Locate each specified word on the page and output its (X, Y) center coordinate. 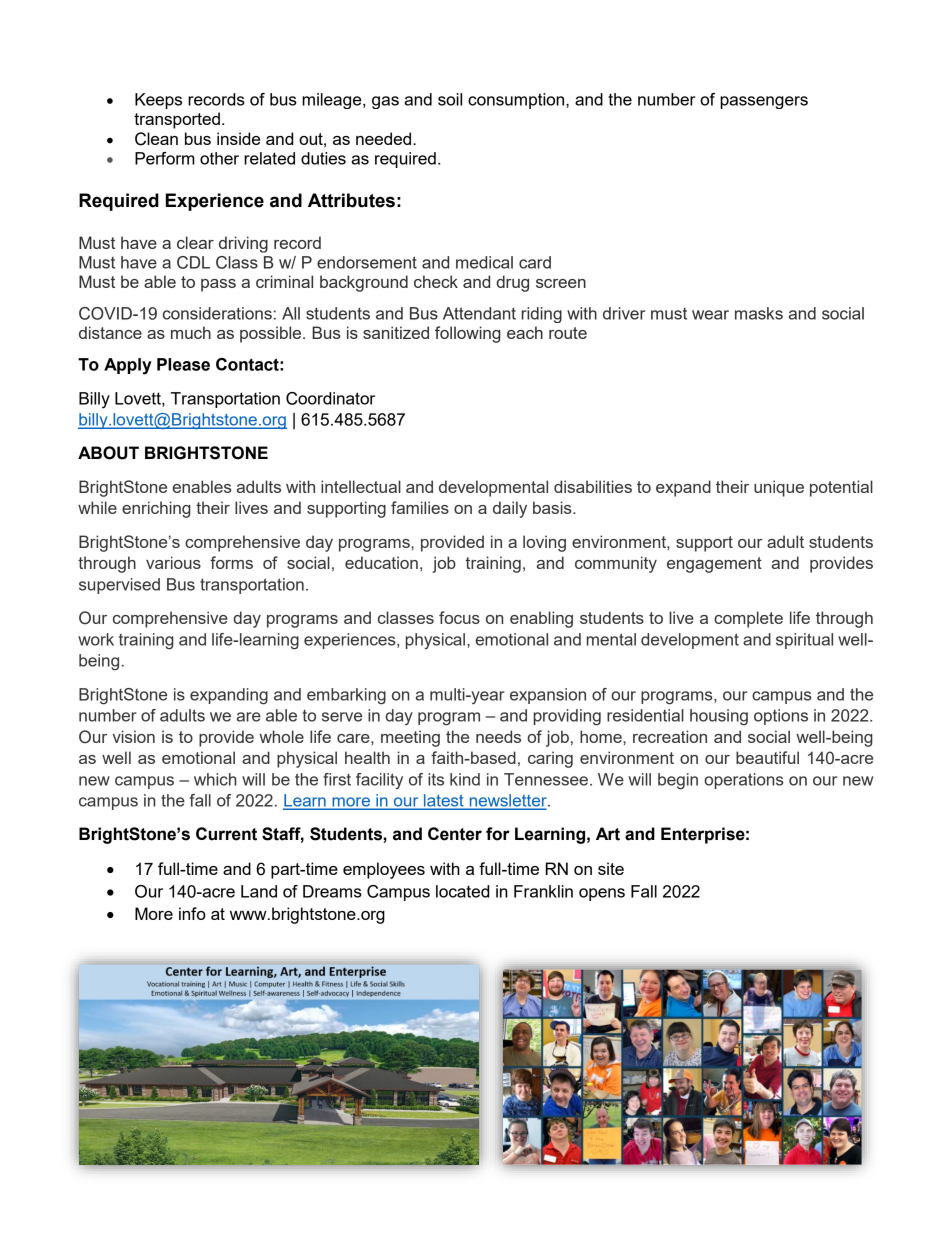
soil (450, 99)
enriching (156, 509)
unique (779, 488)
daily (510, 509)
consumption (517, 101)
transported (177, 120)
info (192, 913)
